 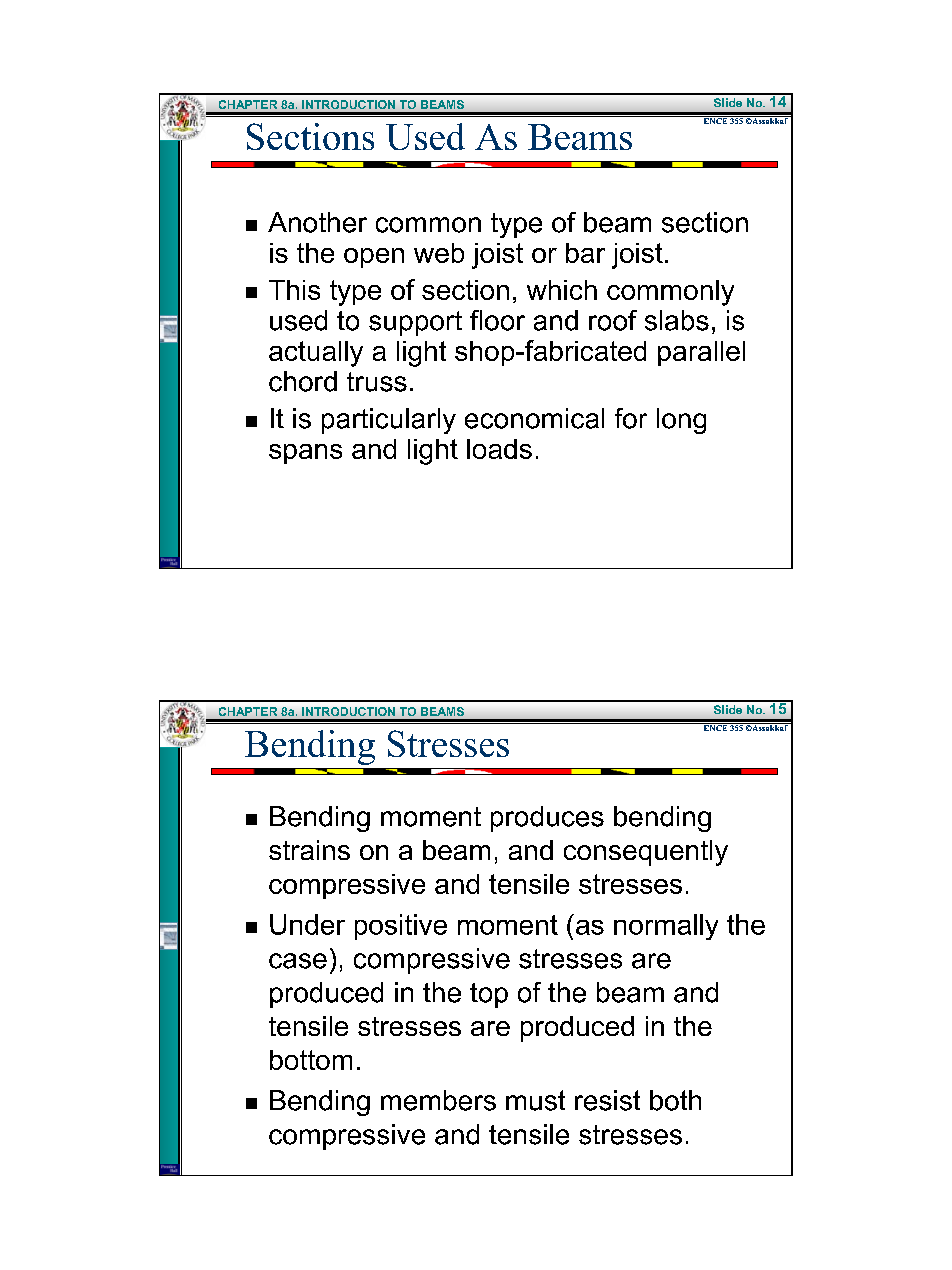 What do you see at coordinates (439, 253) in the screenshot?
I see `web` at bounding box center [439, 253].
